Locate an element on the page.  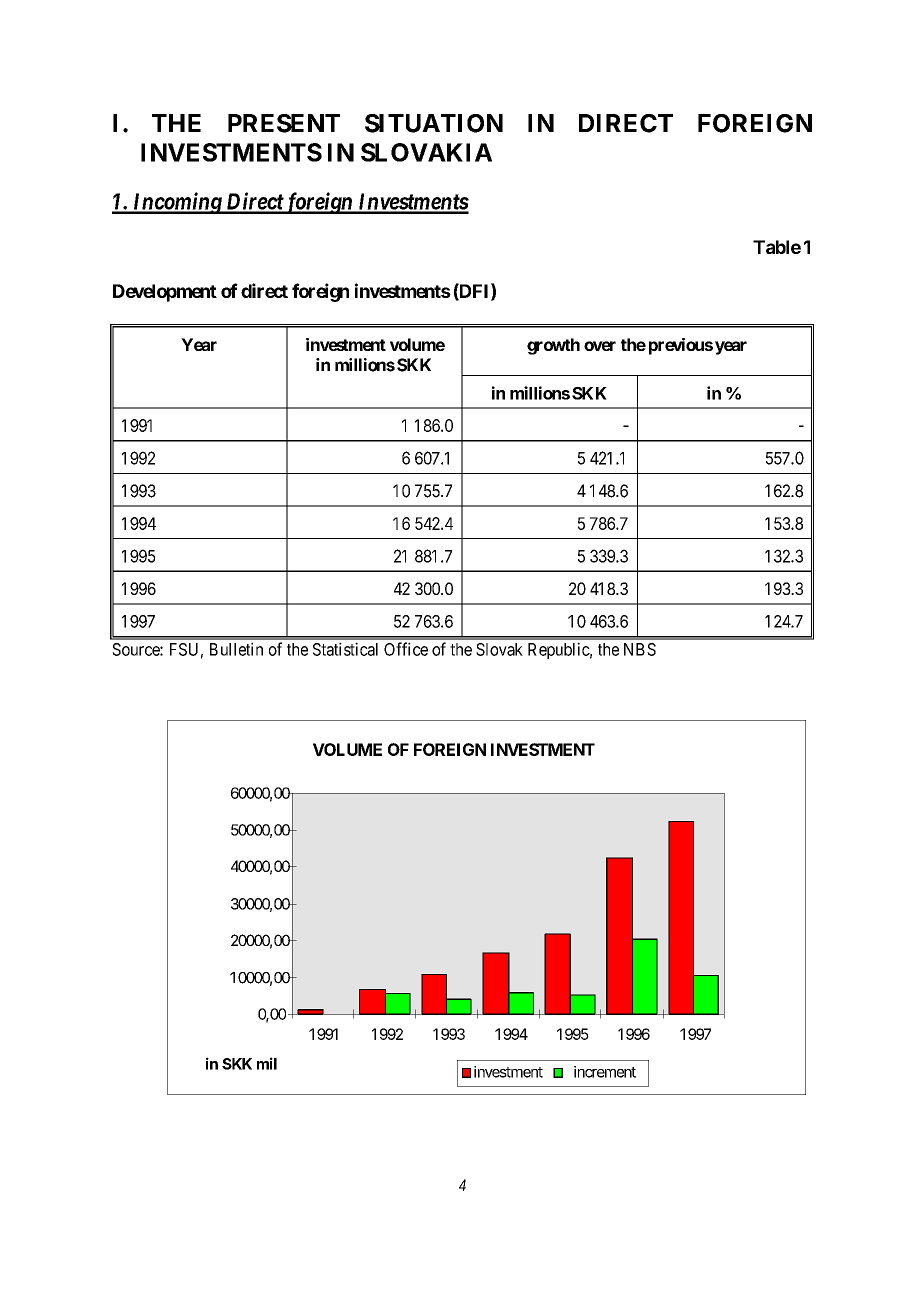
over is located at coordinates (600, 346).
